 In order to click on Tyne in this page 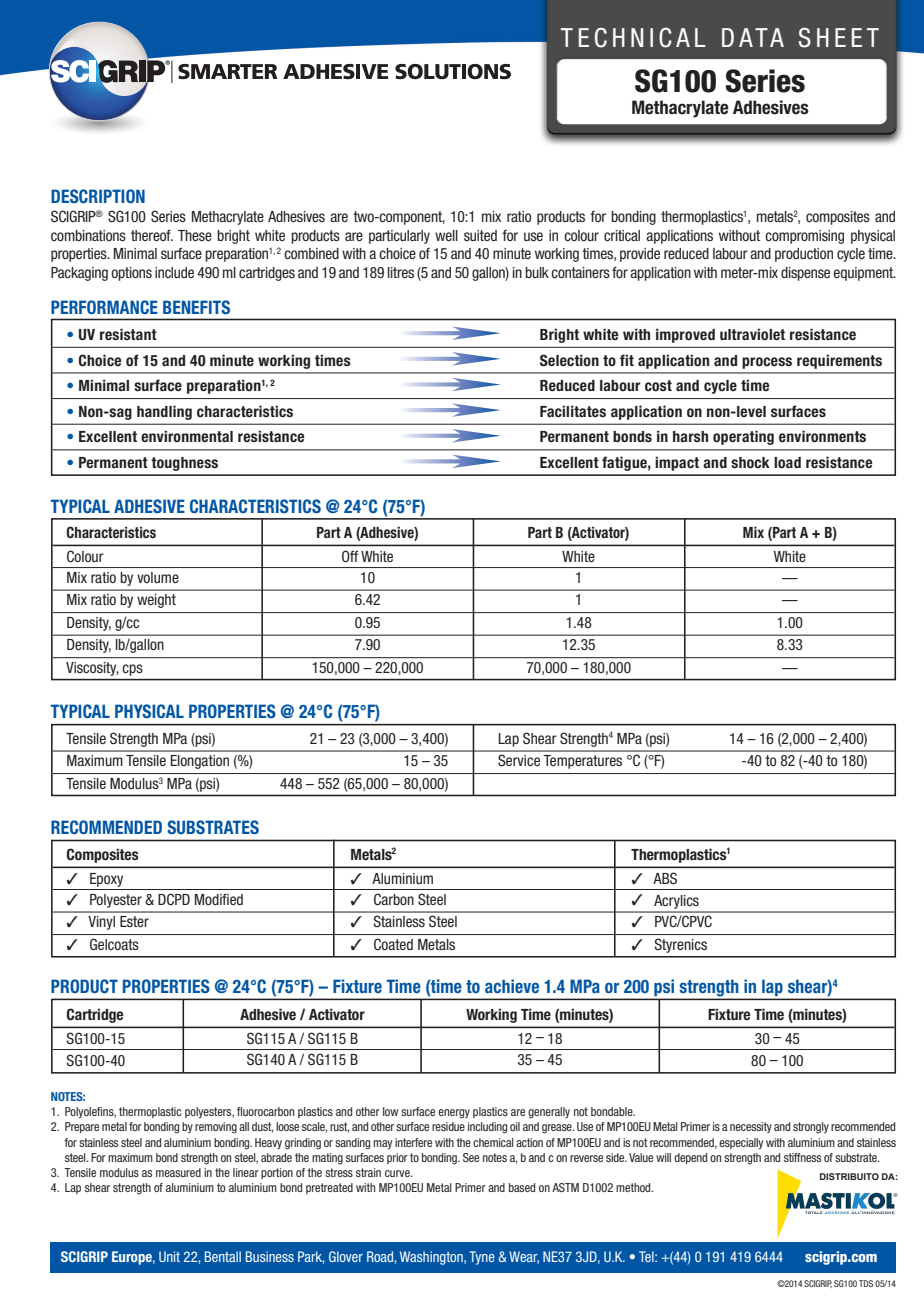, I will do `click(482, 1258)`.
